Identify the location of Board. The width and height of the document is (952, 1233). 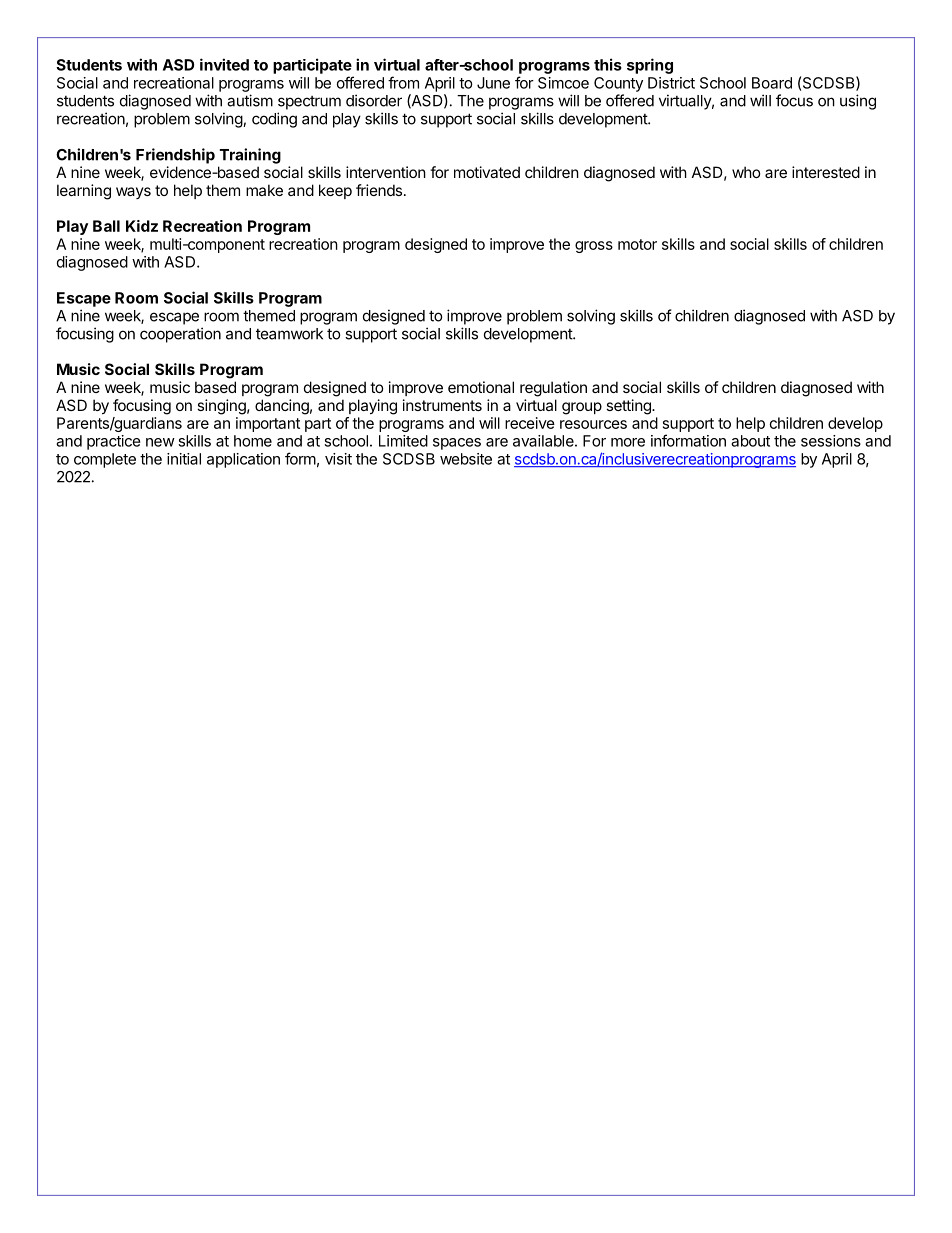
(772, 83).
